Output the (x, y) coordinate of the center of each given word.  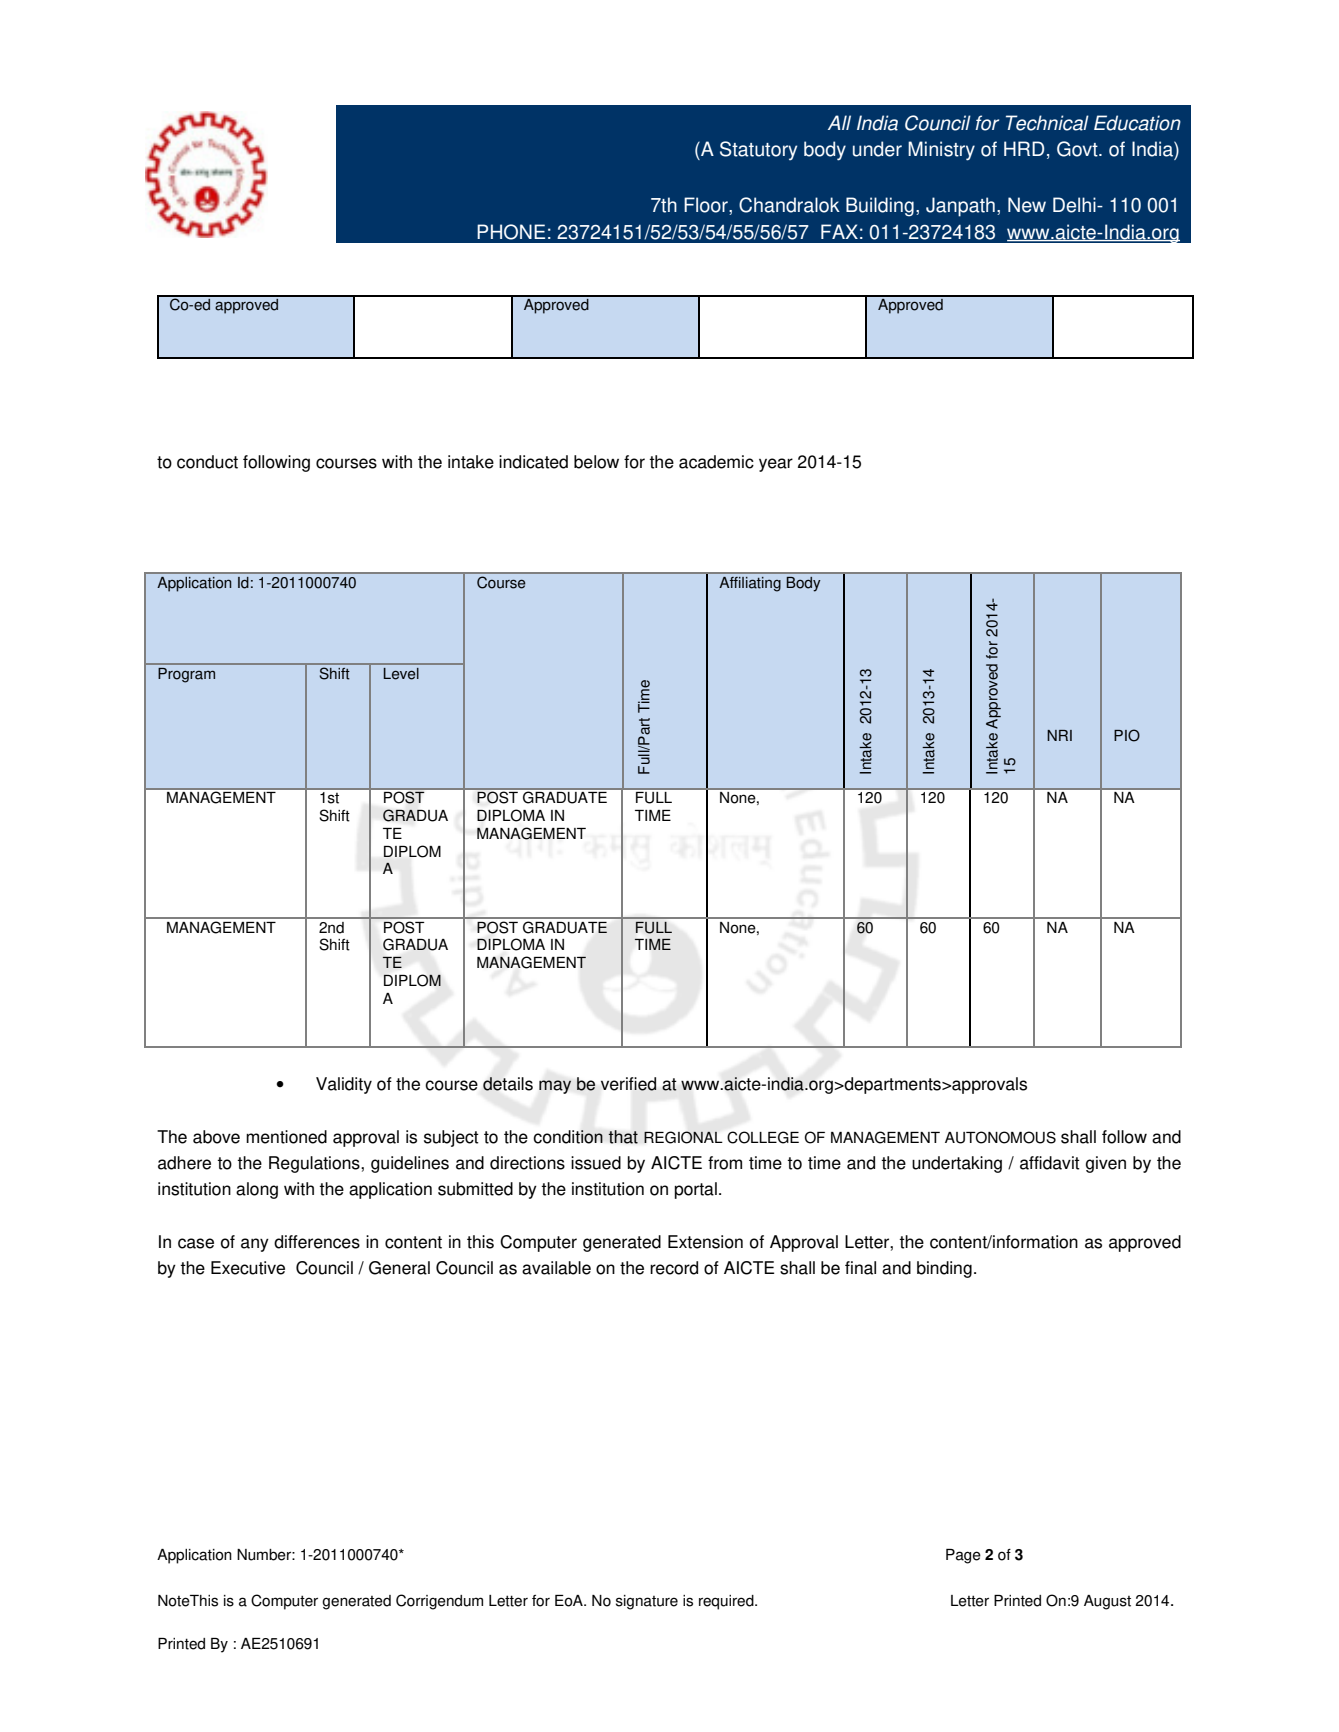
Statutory (758, 151)
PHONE (511, 232)
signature (647, 1602)
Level (401, 673)
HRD (1024, 148)
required (727, 1602)
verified (629, 1084)
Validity (344, 1085)
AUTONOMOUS (1000, 1137)
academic (716, 462)
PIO (1127, 735)
